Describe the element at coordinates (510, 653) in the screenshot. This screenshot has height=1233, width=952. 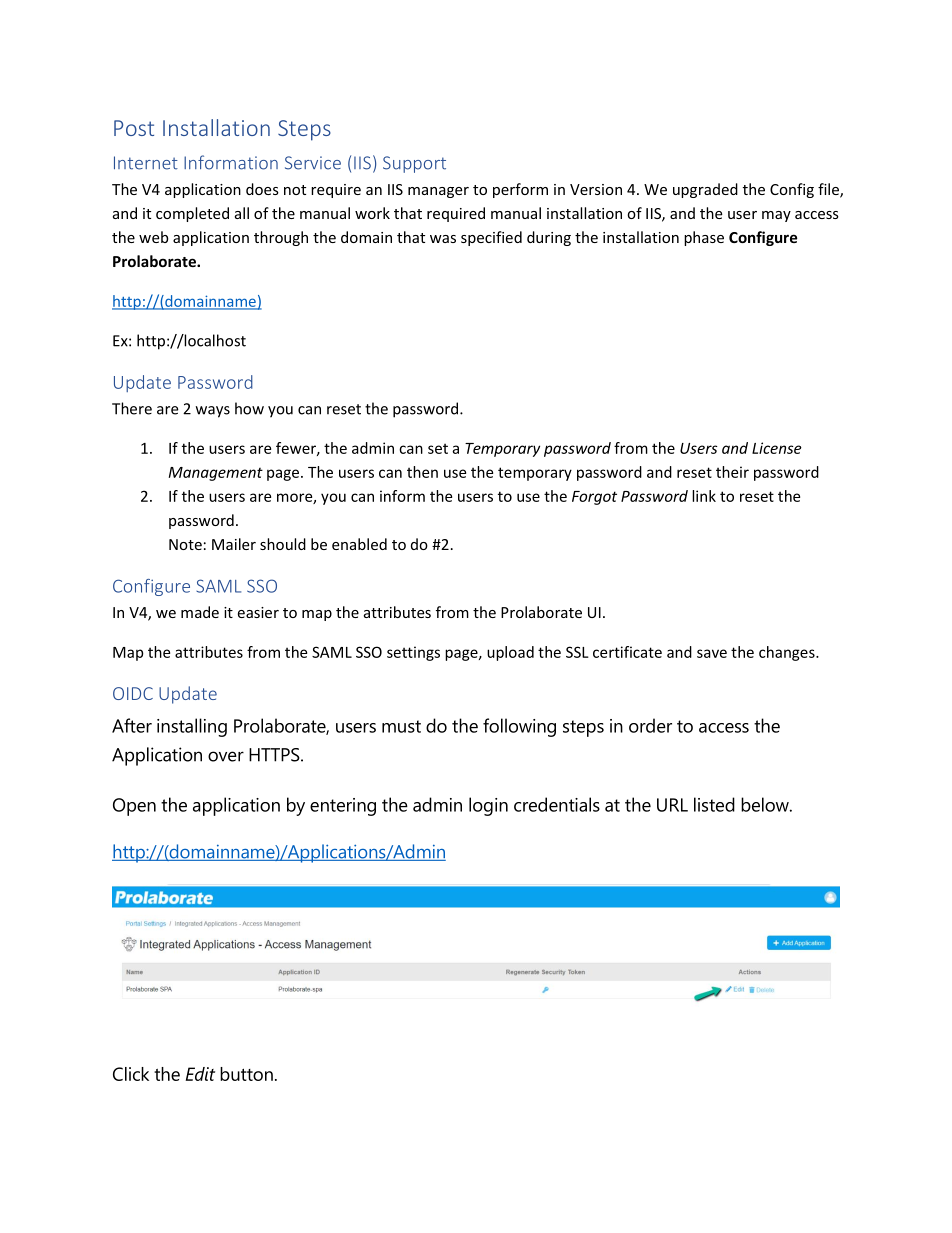
I see `upload` at that location.
